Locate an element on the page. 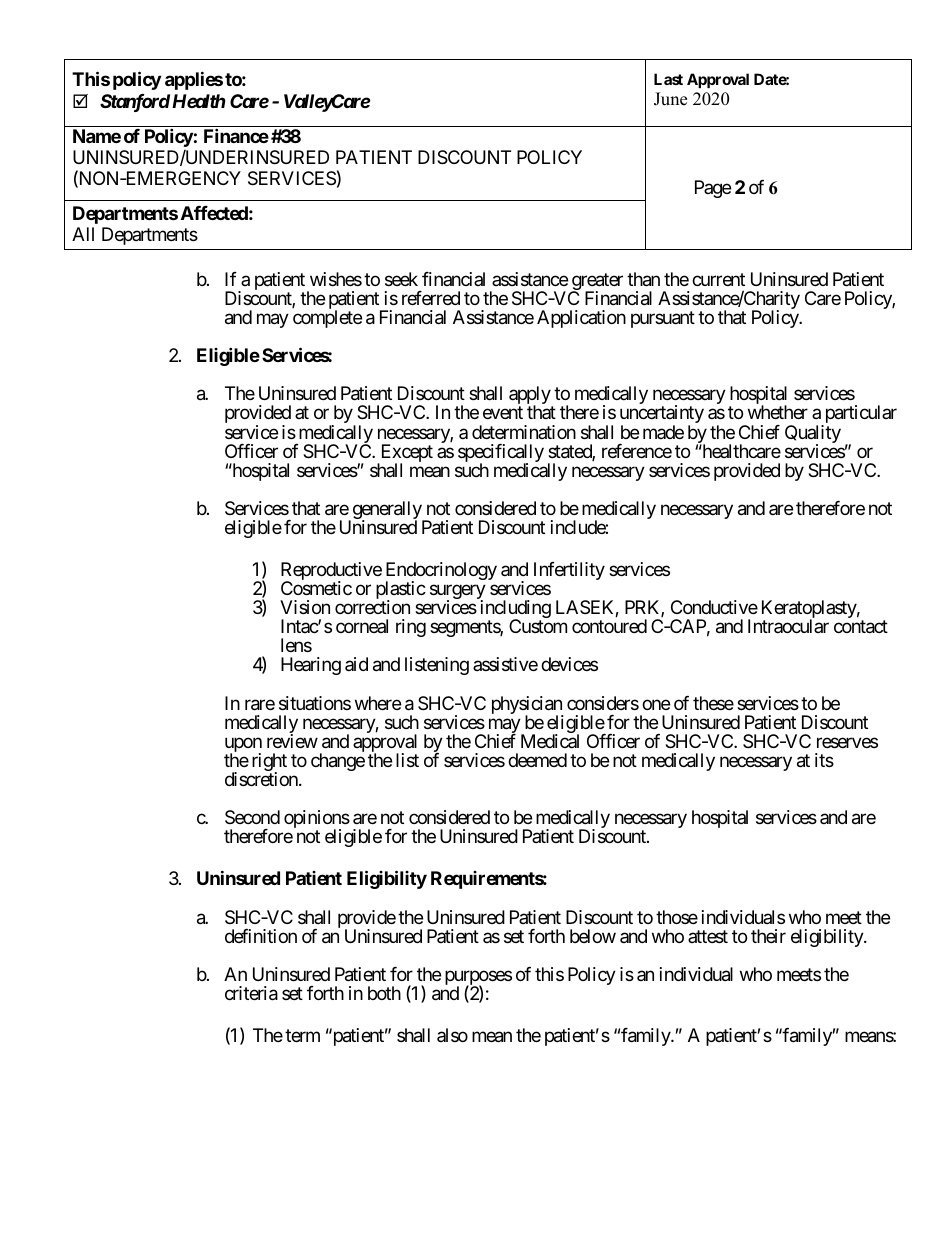  criteria is located at coordinates (251, 993).
